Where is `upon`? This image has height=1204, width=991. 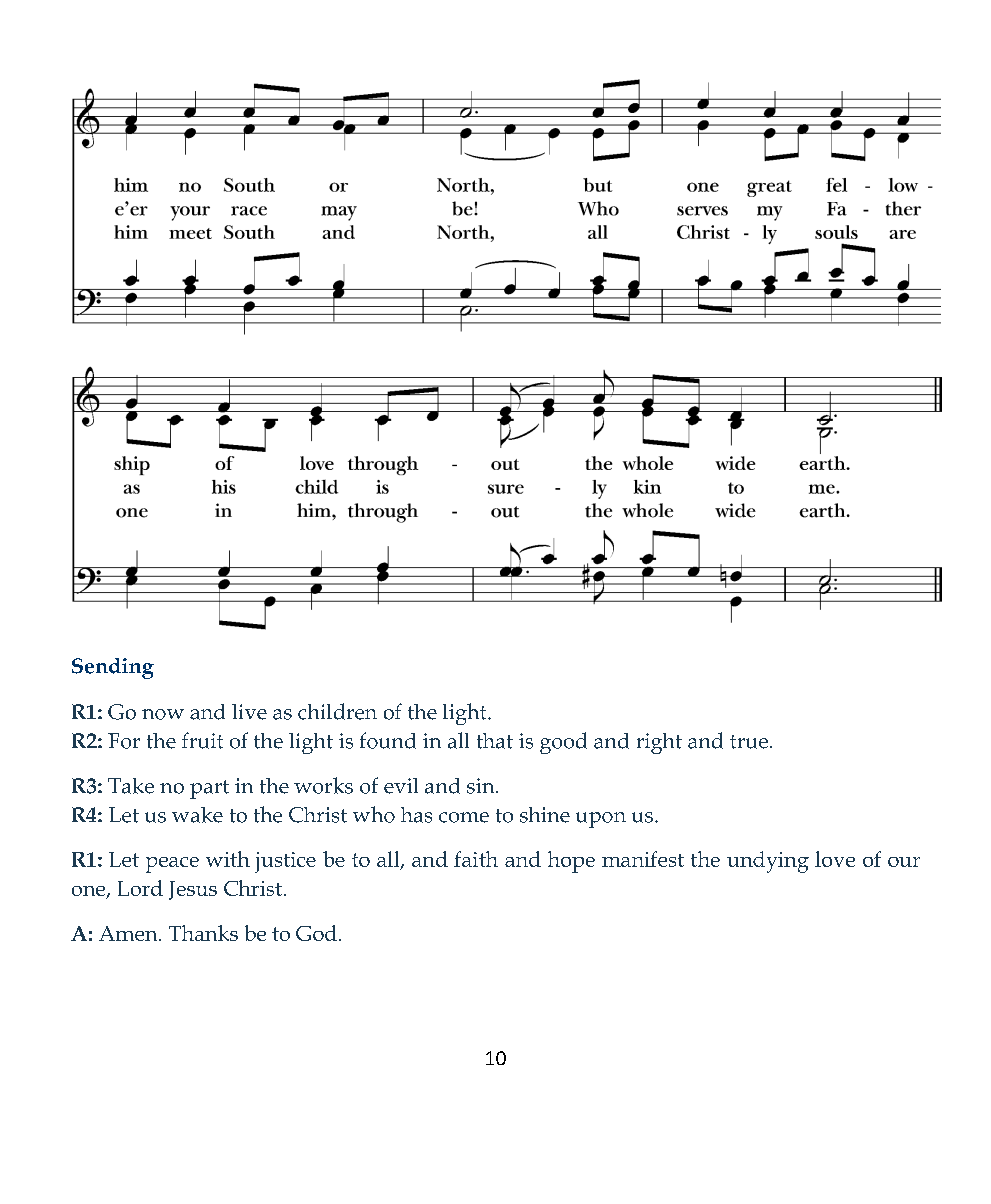
upon is located at coordinates (601, 820).
